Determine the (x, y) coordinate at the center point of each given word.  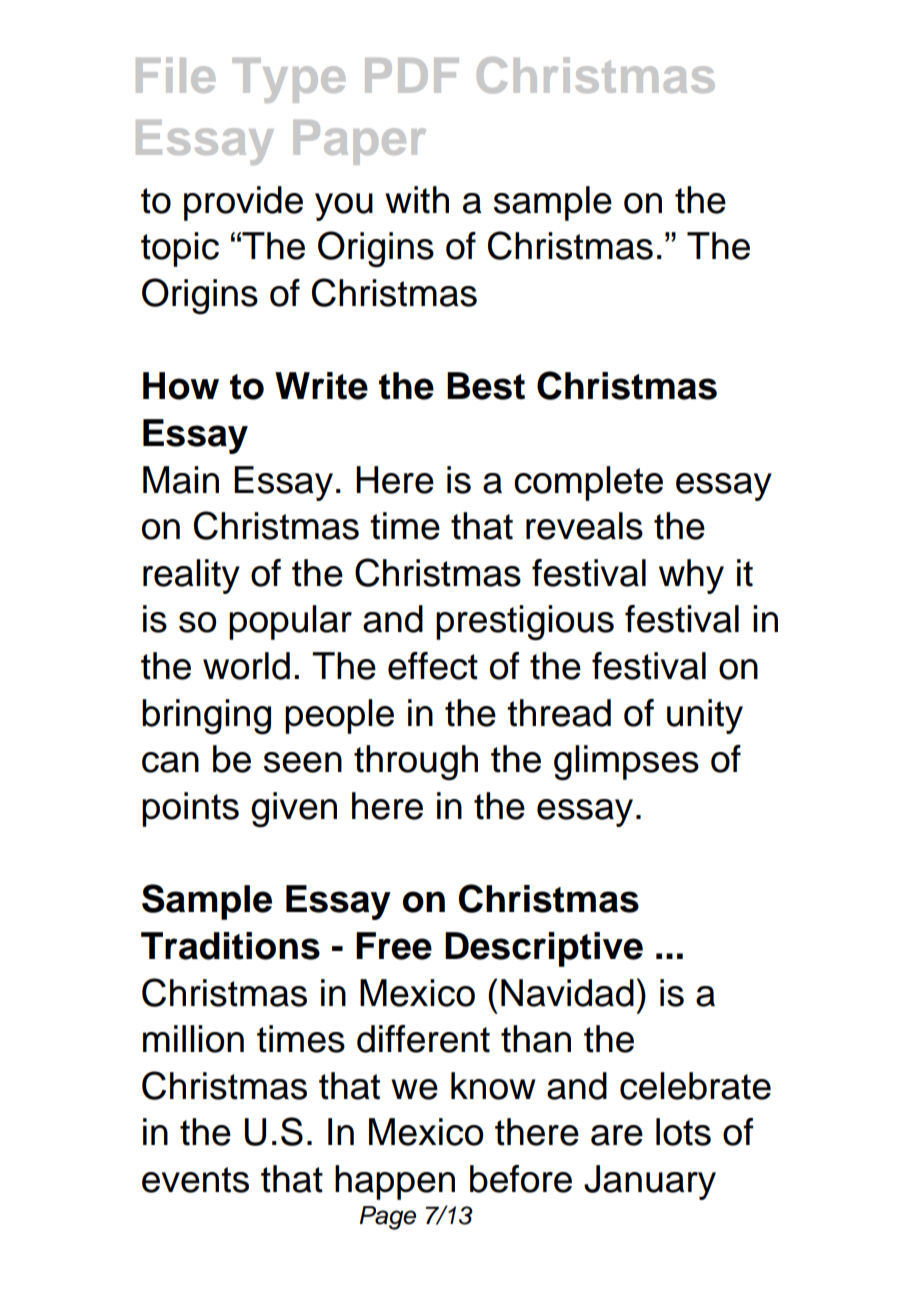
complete (588, 483)
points (190, 809)
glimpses (626, 763)
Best (486, 386)
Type (288, 80)
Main (181, 480)
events (195, 1180)
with (417, 200)
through (416, 763)
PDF (412, 75)
